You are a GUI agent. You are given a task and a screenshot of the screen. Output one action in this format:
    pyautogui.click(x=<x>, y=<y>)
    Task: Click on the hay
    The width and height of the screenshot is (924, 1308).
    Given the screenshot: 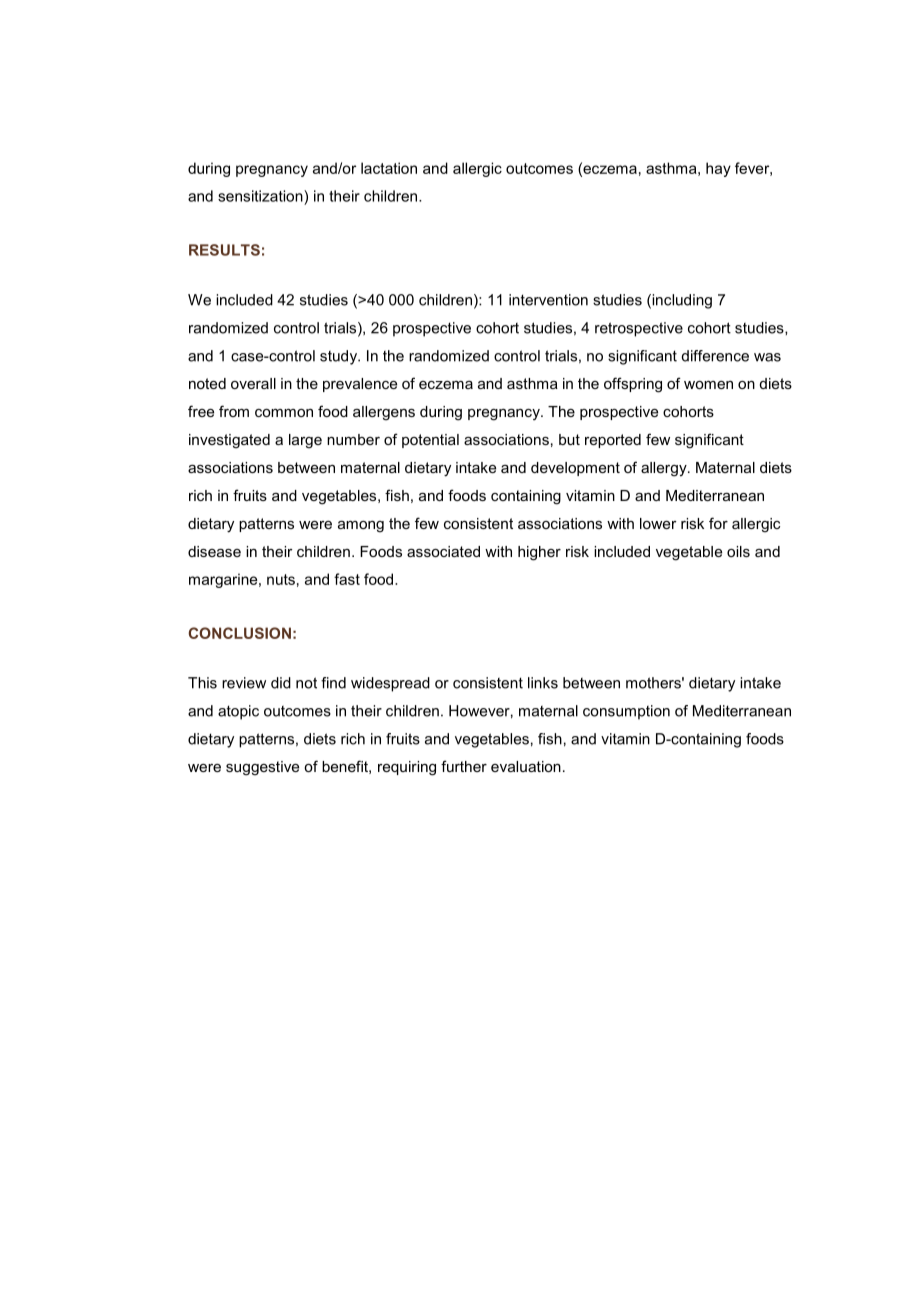 What is the action you would take?
    pyautogui.click(x=718, y=169)
